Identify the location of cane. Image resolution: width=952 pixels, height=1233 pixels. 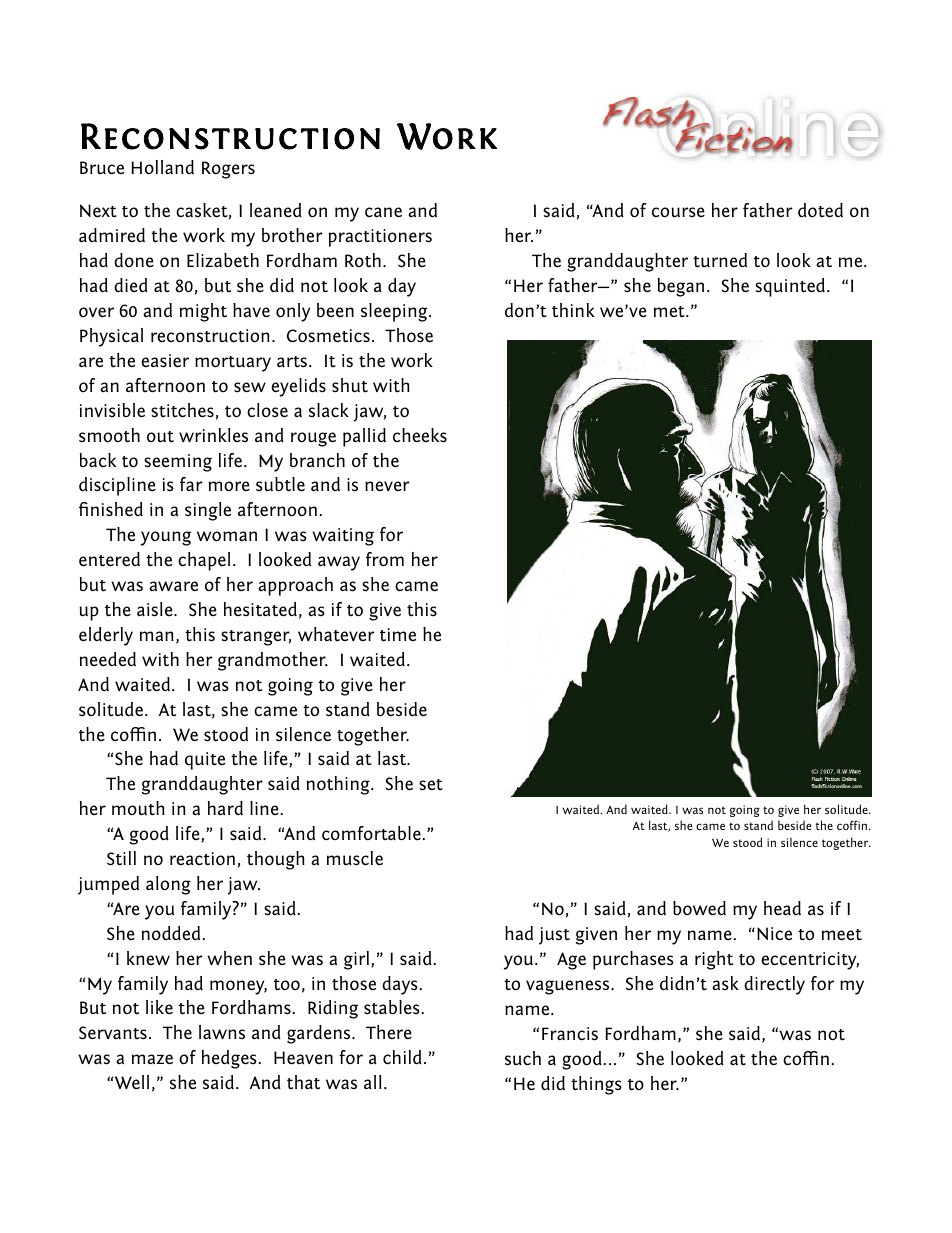
(383, 212).
